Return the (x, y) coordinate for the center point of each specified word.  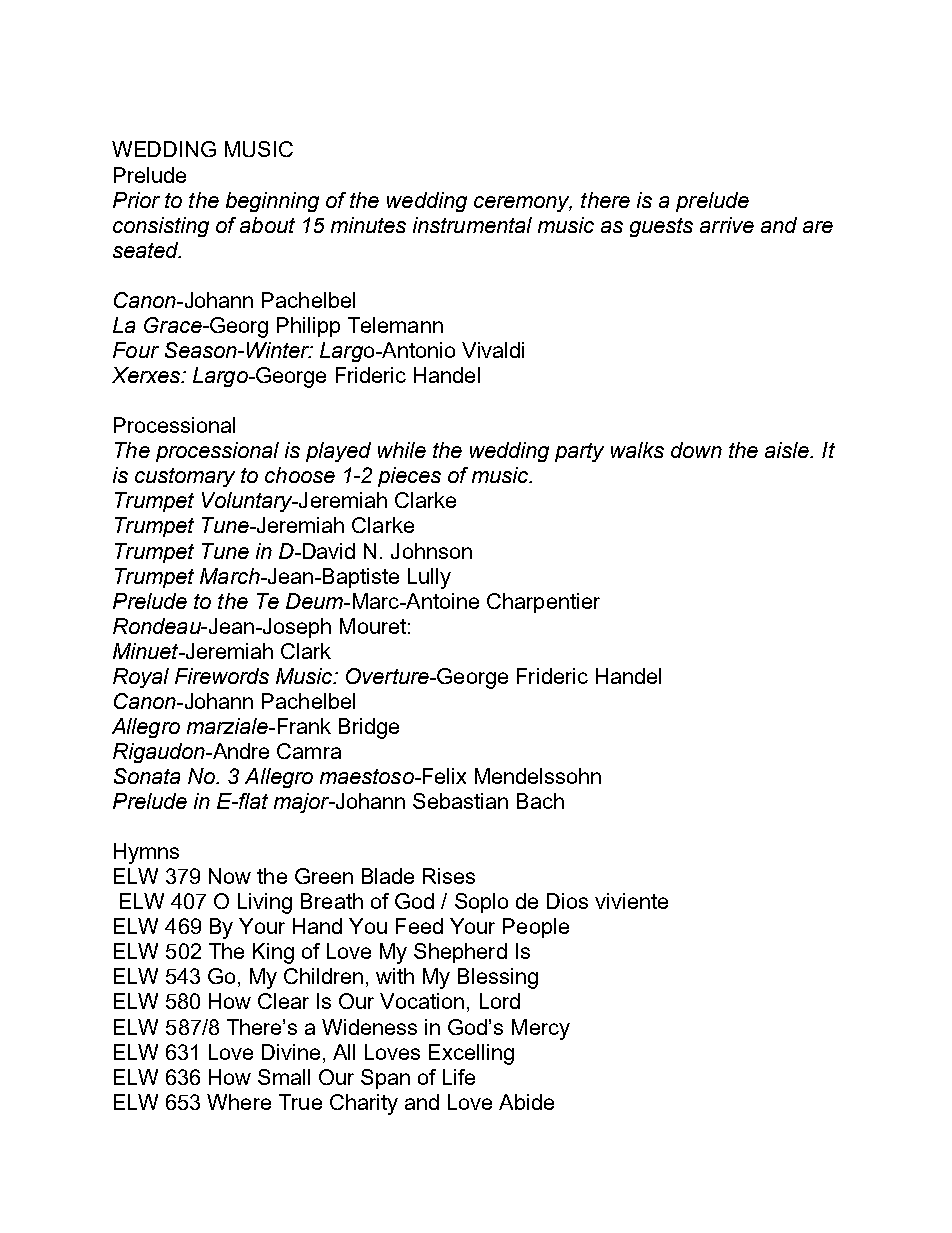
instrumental (472, 225)
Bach (540, 801)
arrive (727, 225)
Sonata (147, 776)
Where (239, 1102)
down (696, 450)
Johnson (431, 551)
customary (185, 477)
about (267, 225)
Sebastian (460, 801)
